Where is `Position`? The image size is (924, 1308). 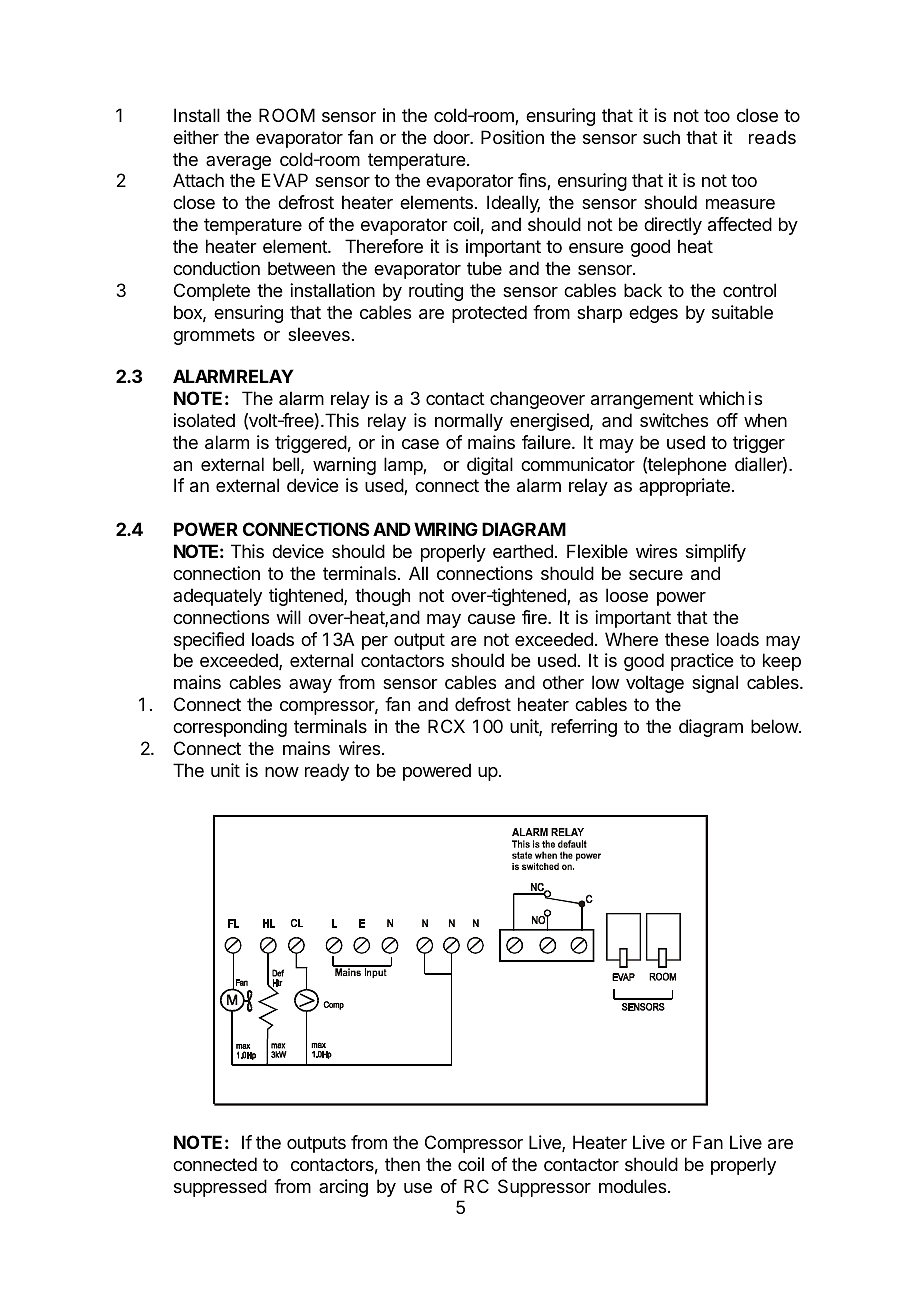 Position is located at coordinates (512, 137).
